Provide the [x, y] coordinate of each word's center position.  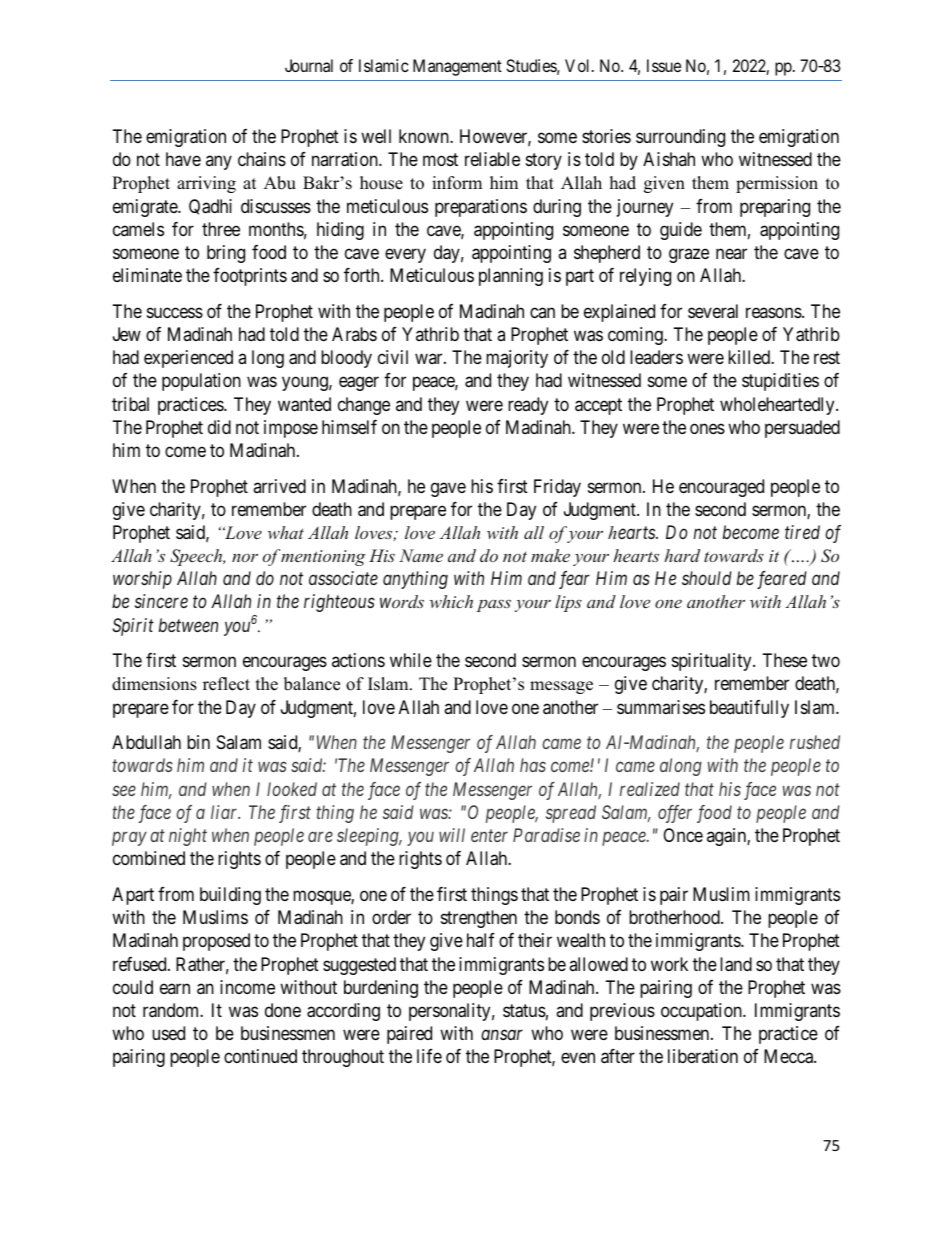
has [533, 765]
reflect [226, 684]
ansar [502, 1035]
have [183, 159]
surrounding [680, 138]
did [219, 427]
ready [528, 406]
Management [457, 67]
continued [260, 1056]
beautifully [749, 709]
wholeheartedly [778, 406]
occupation [702, 1012]
